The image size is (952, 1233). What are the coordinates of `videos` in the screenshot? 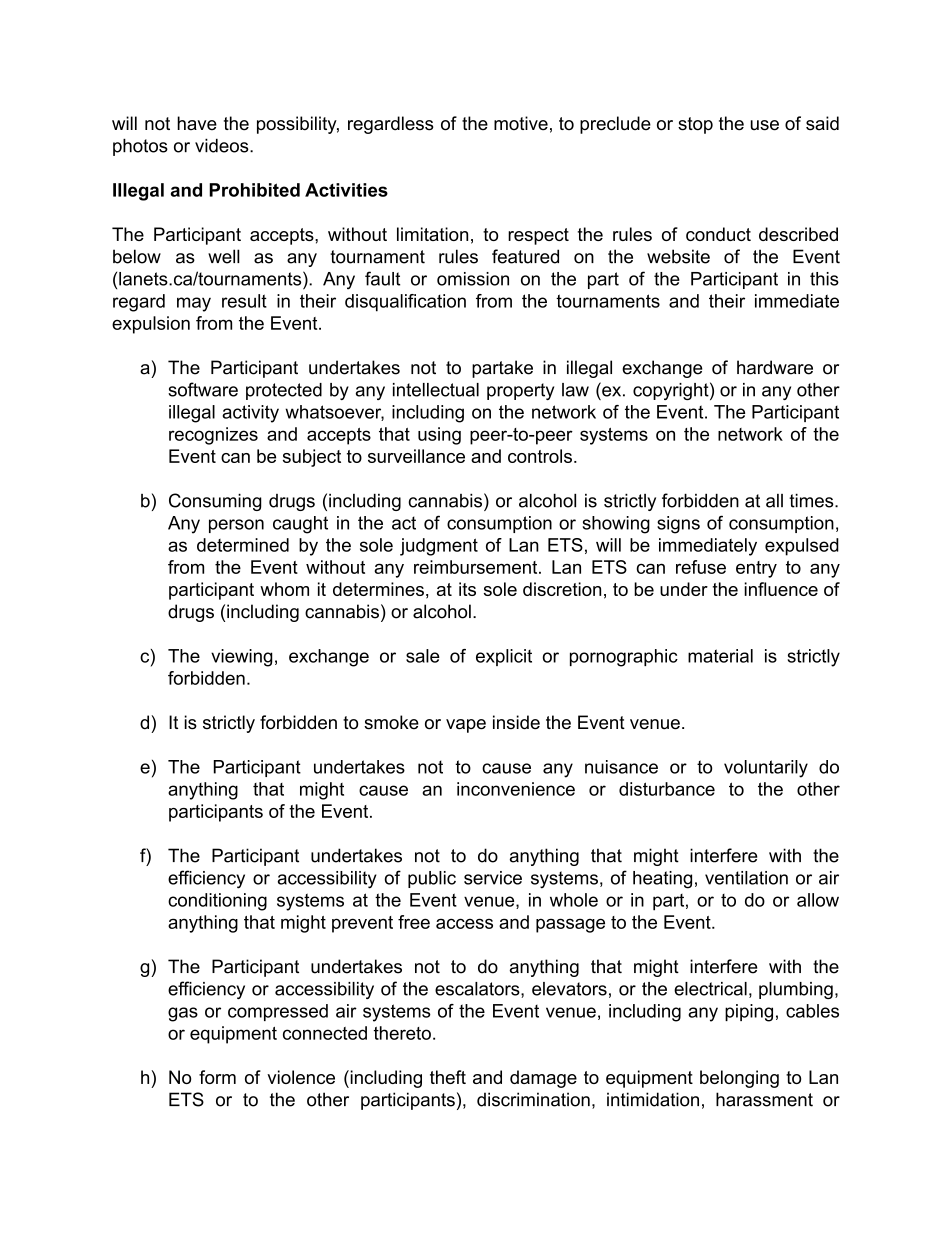 It's located at (223, 146).
